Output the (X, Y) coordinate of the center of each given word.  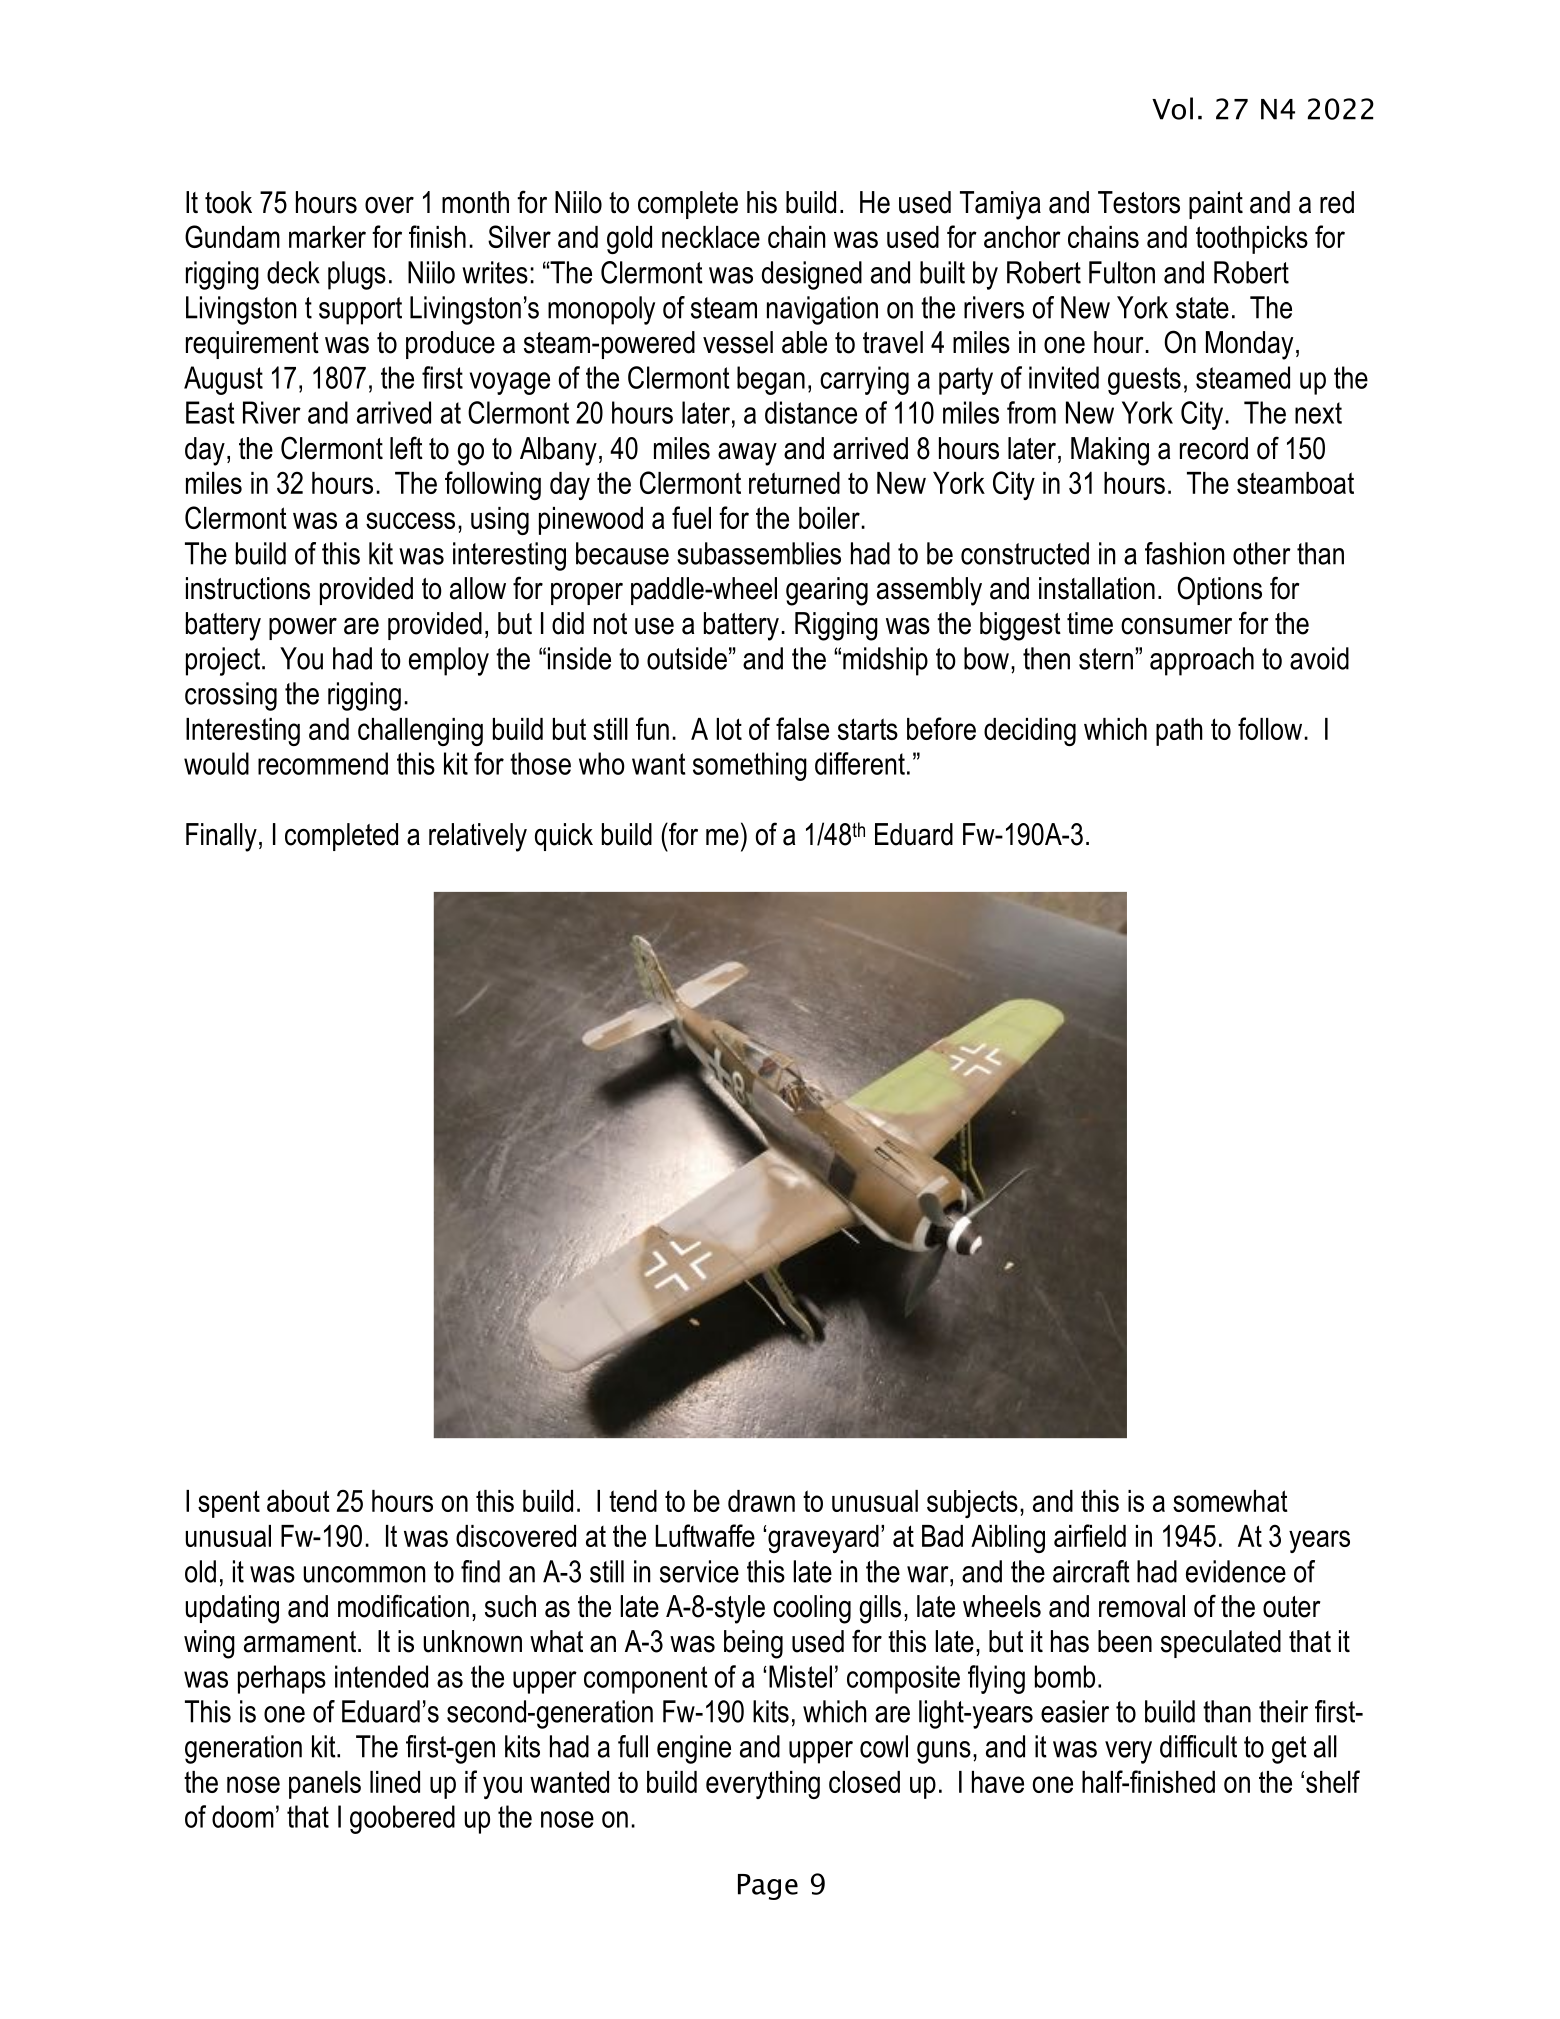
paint (1216, 205)
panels (325, 1785)
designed (812, 275)
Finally (221, 837)
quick (564, 837)
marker (327, 237)
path (1179, 732)
